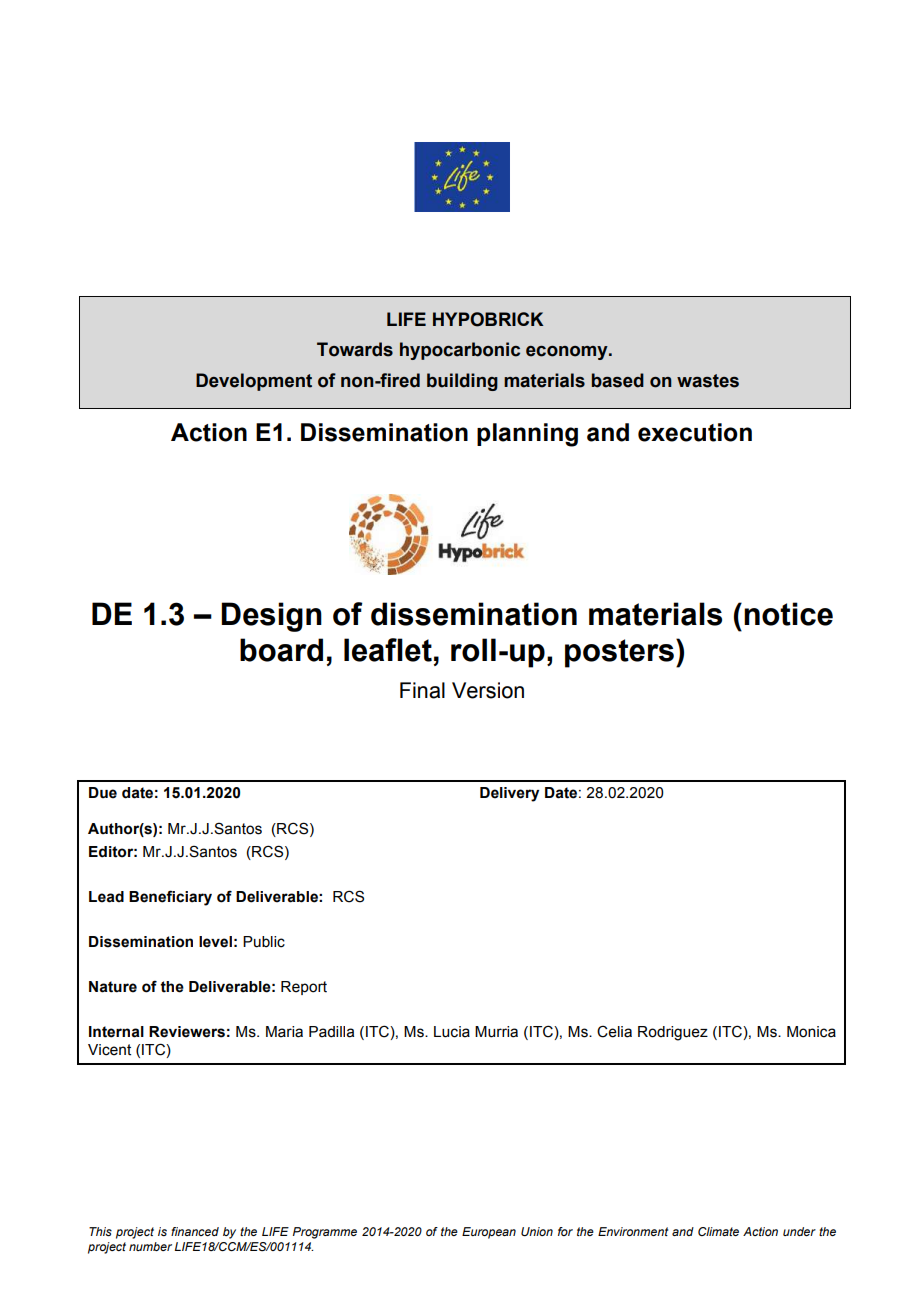  I want to click on building, so click(462, 382).
